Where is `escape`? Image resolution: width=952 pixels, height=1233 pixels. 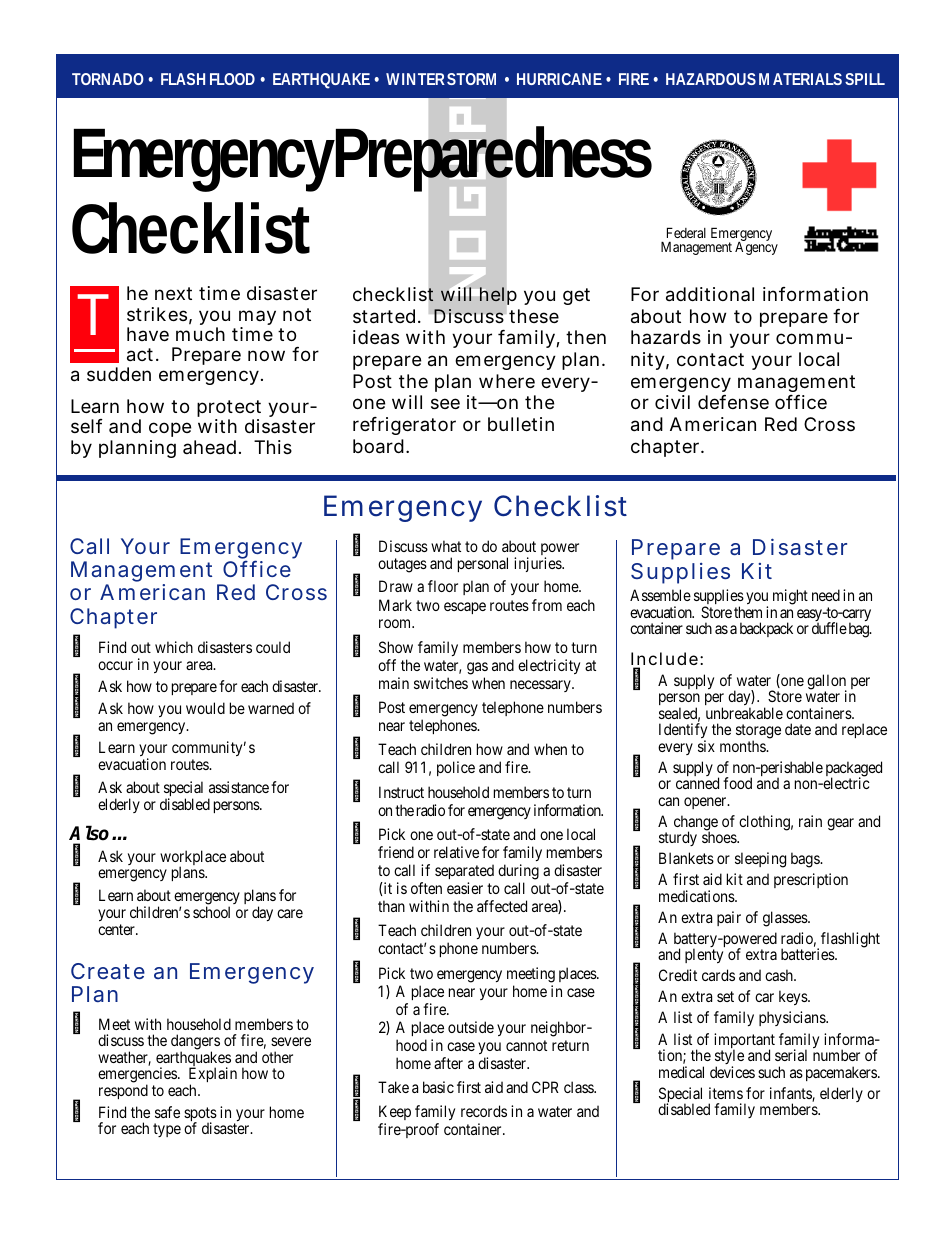
escape is located at coordinates (465, 608).
